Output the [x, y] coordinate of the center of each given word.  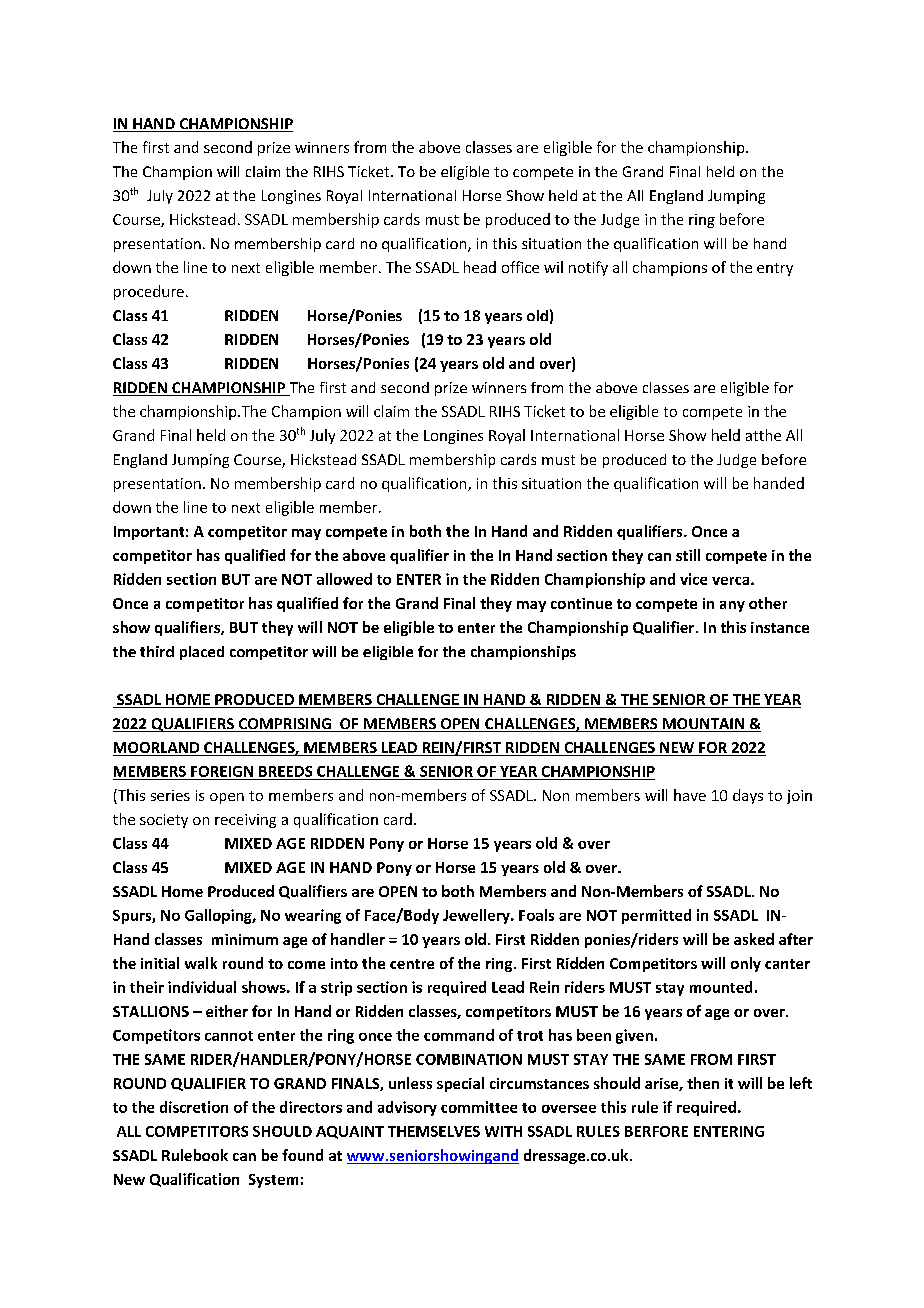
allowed [344, 579]
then [703, 1083]
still [688, 555]
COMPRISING [284, 725]
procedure [149, 292]
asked [754, 939]
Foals [536, 915]
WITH [503, 1131]
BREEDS [285, 771]
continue [581, 603]
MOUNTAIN [703, 725]
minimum [245, 939]
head [480, 267]
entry [775, 269]
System [273, 1181]
